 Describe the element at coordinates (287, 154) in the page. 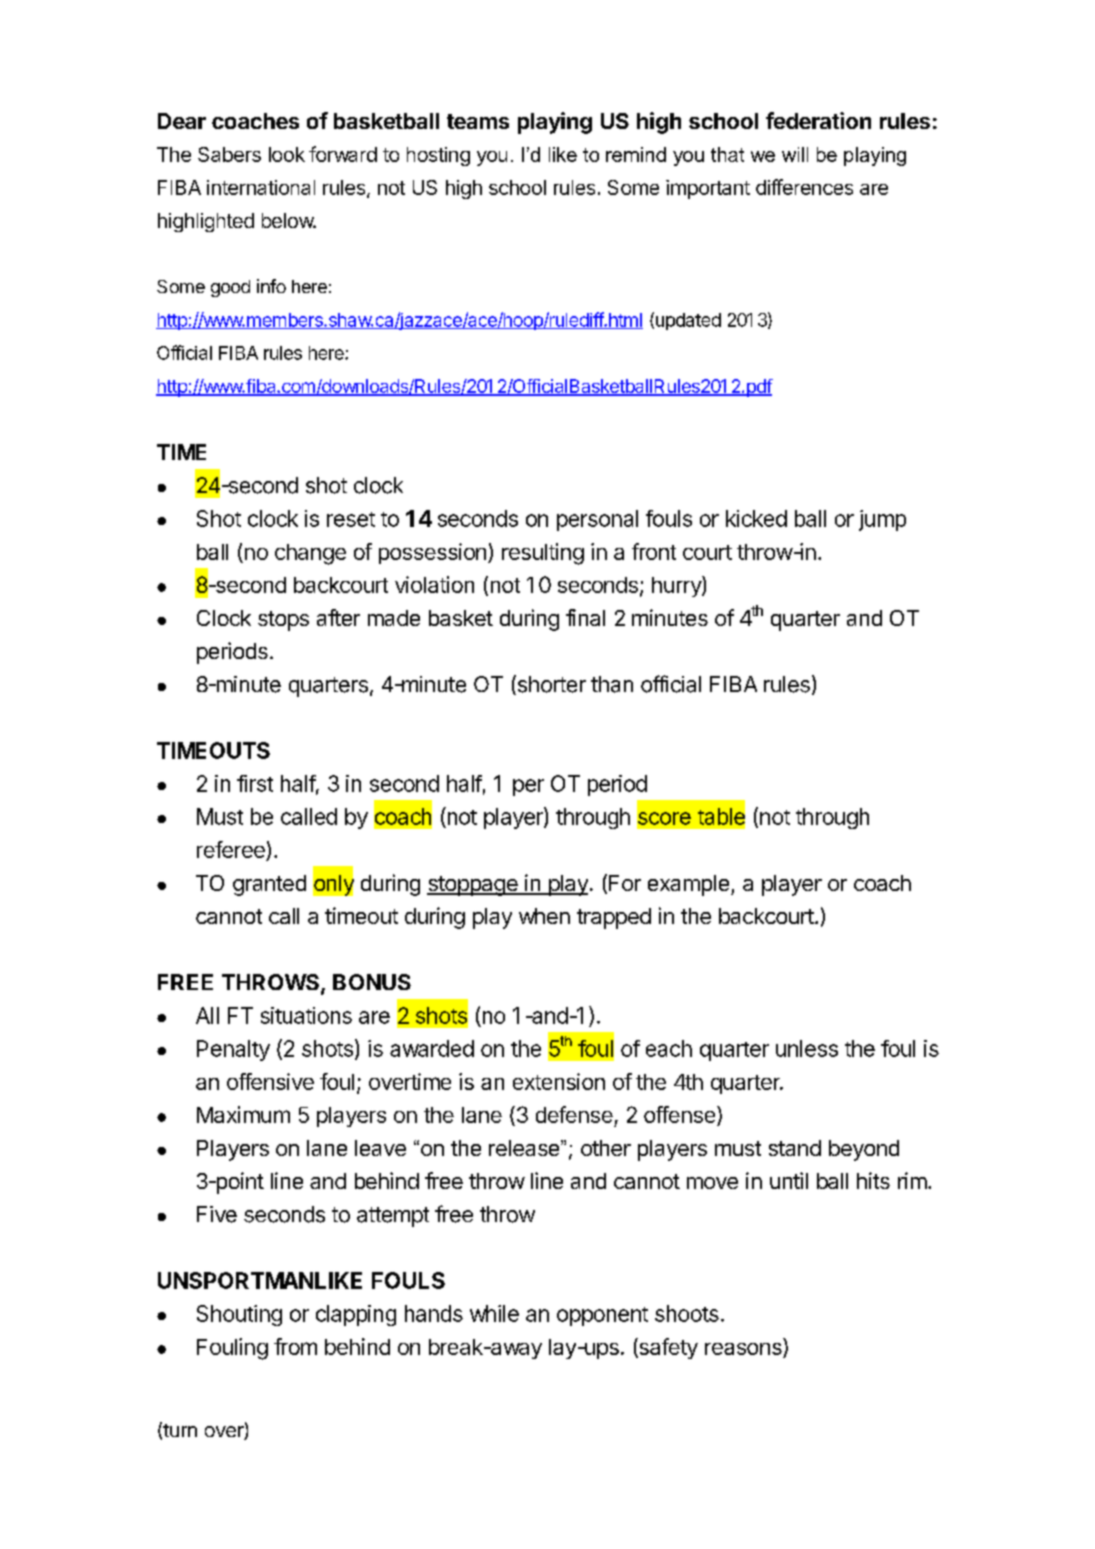

I see `look` at that location.
